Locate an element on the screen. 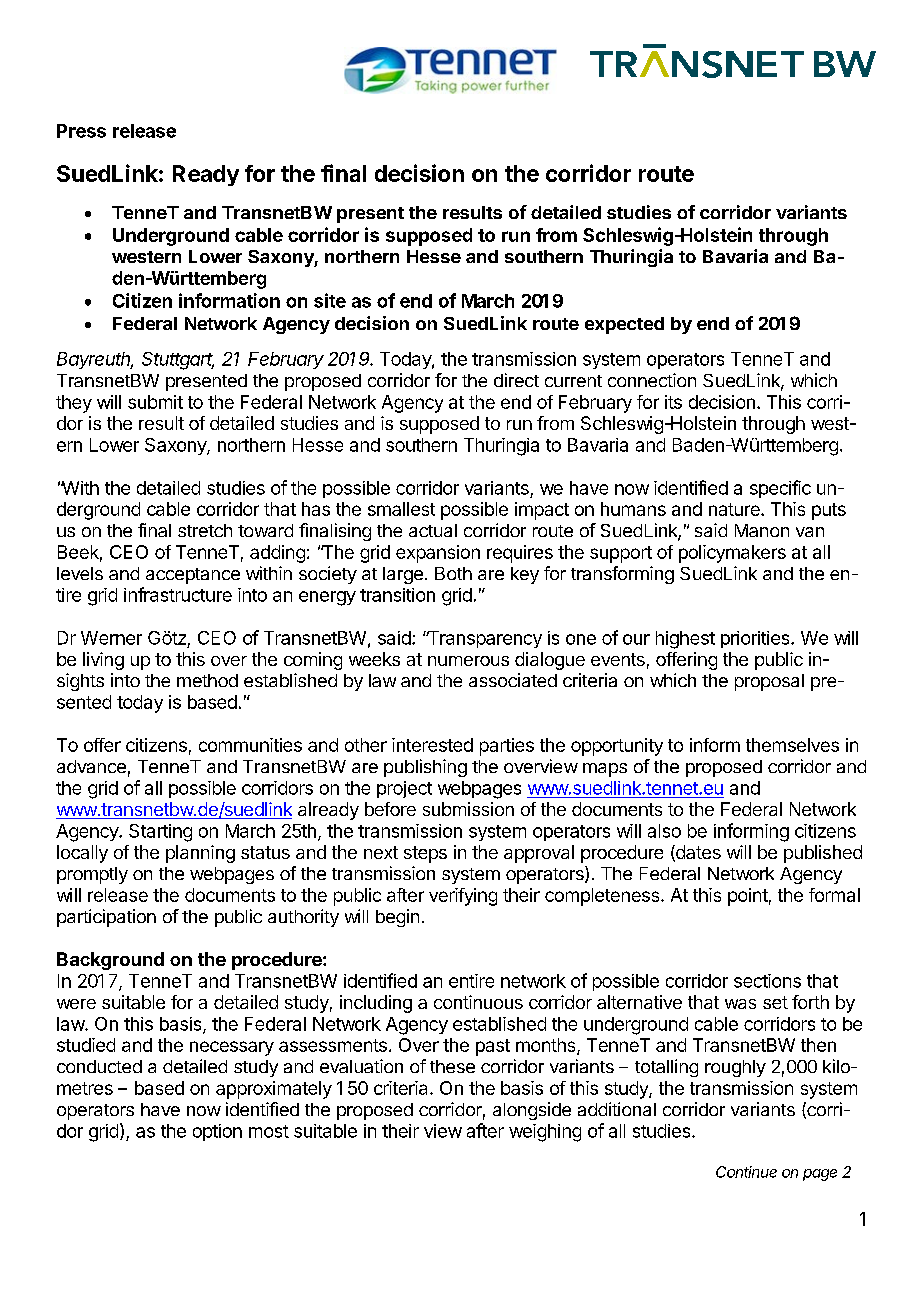 The width and height of the screenshot is (924, 1308). priorities is located at coordinates (756, 639).
